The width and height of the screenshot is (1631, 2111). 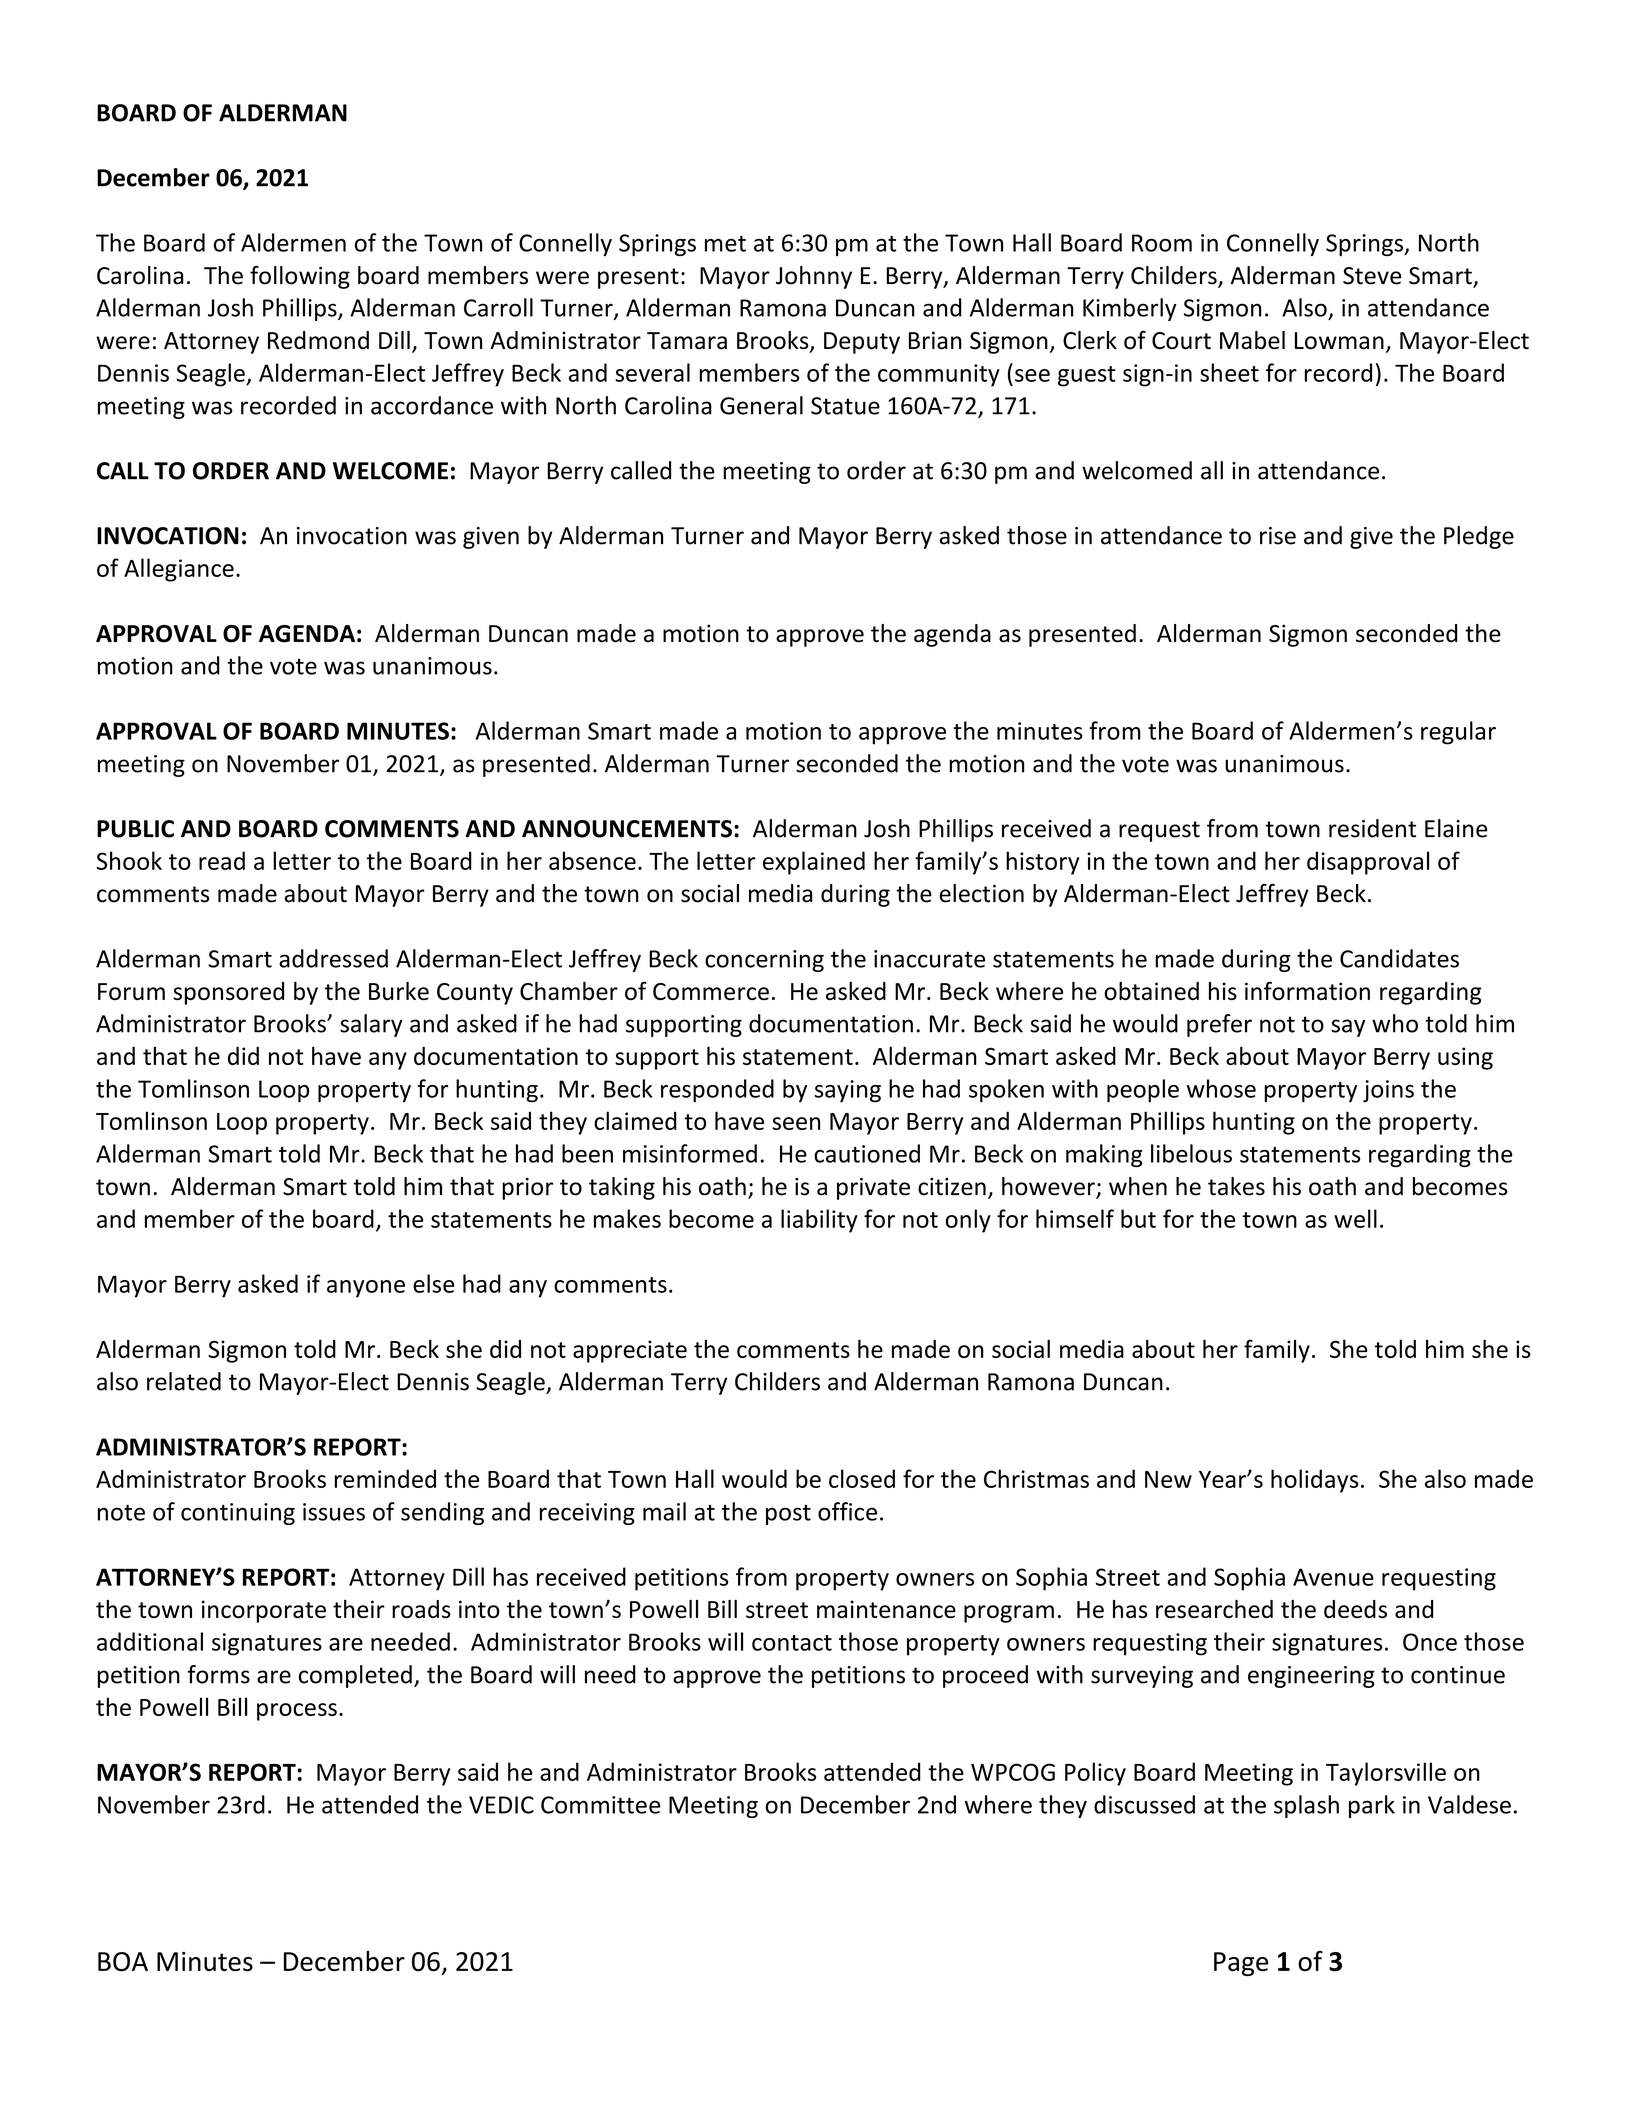 I want to click on salary, so click(x=371, y=1025).
